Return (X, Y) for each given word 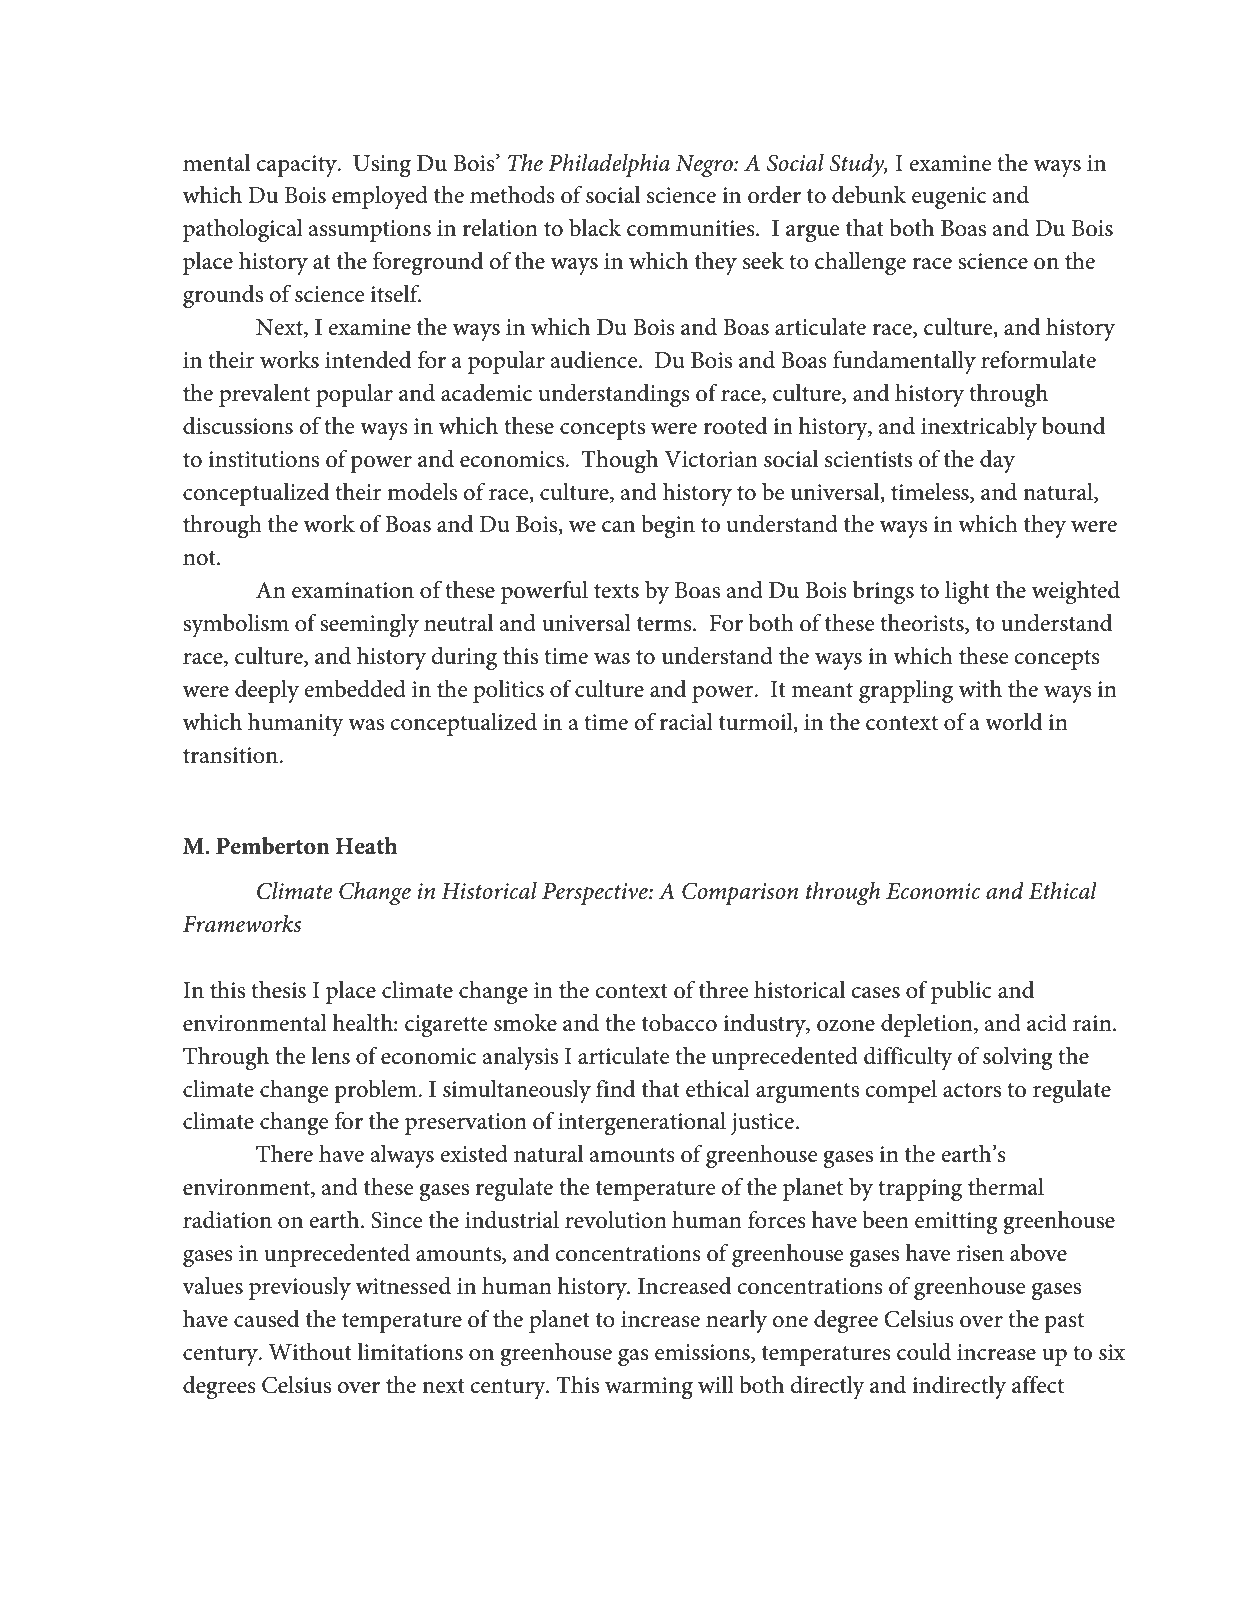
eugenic (949, 198)
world (1013, 722)
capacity (298, 166)
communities (692, 228)
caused (266, 1319)
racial (686, 722)
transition (231, 755)
